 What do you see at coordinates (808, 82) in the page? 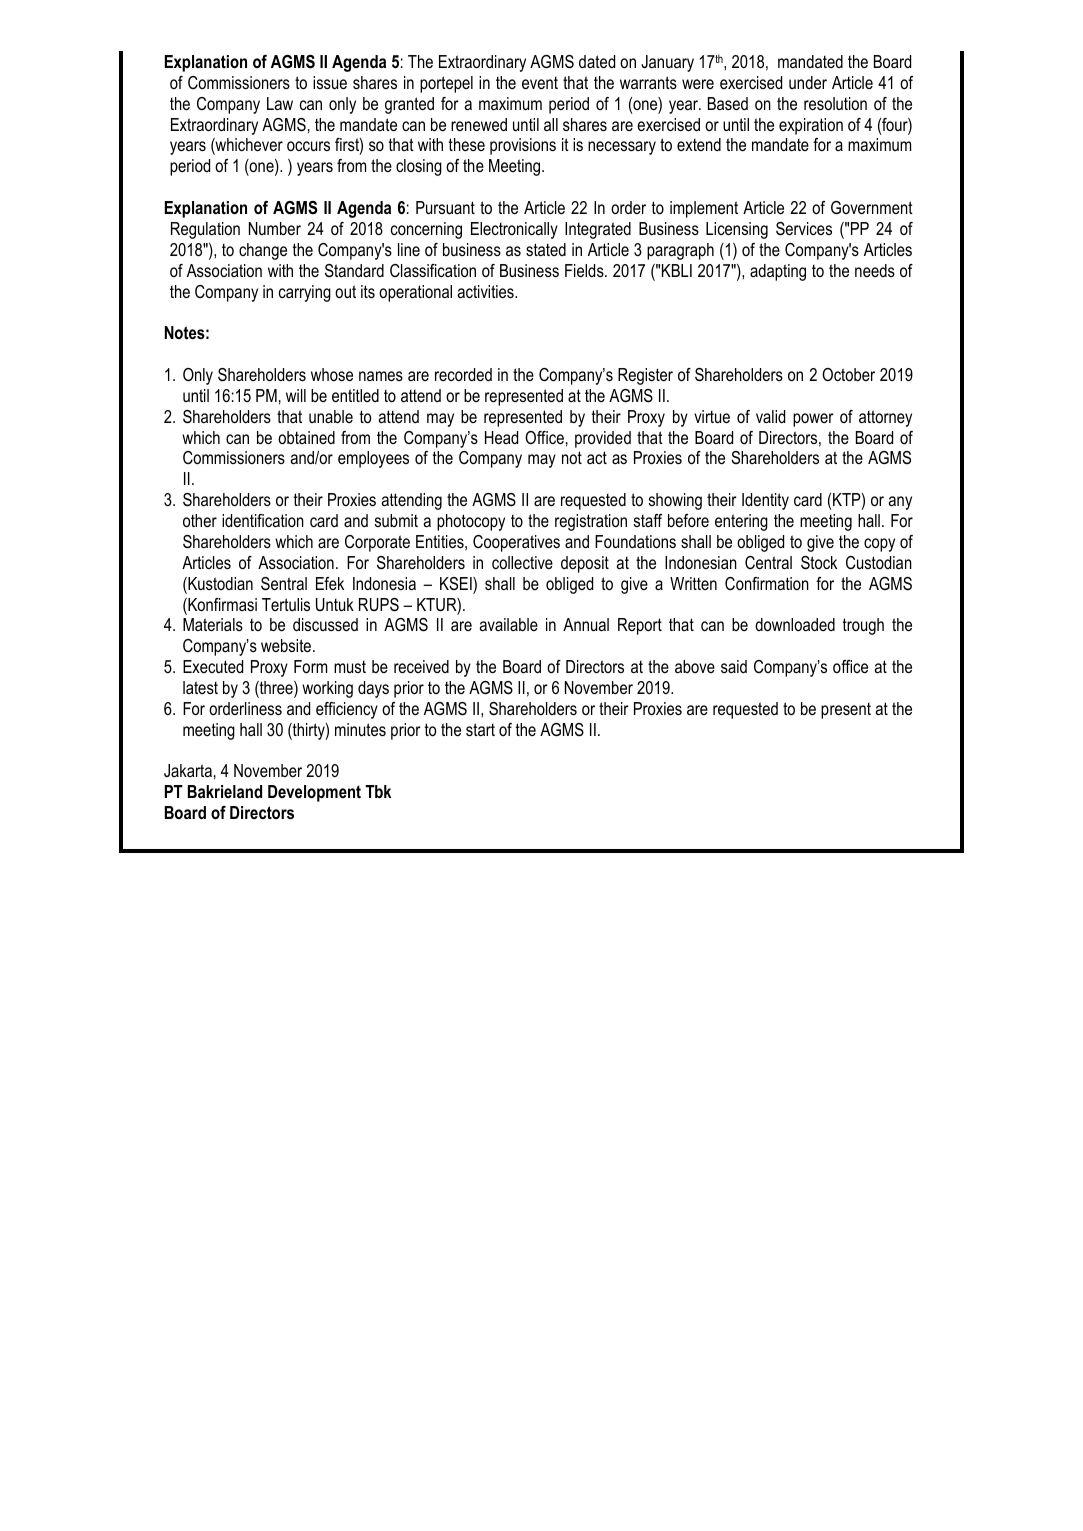
I see `under` at bounding box center [808, 82].
